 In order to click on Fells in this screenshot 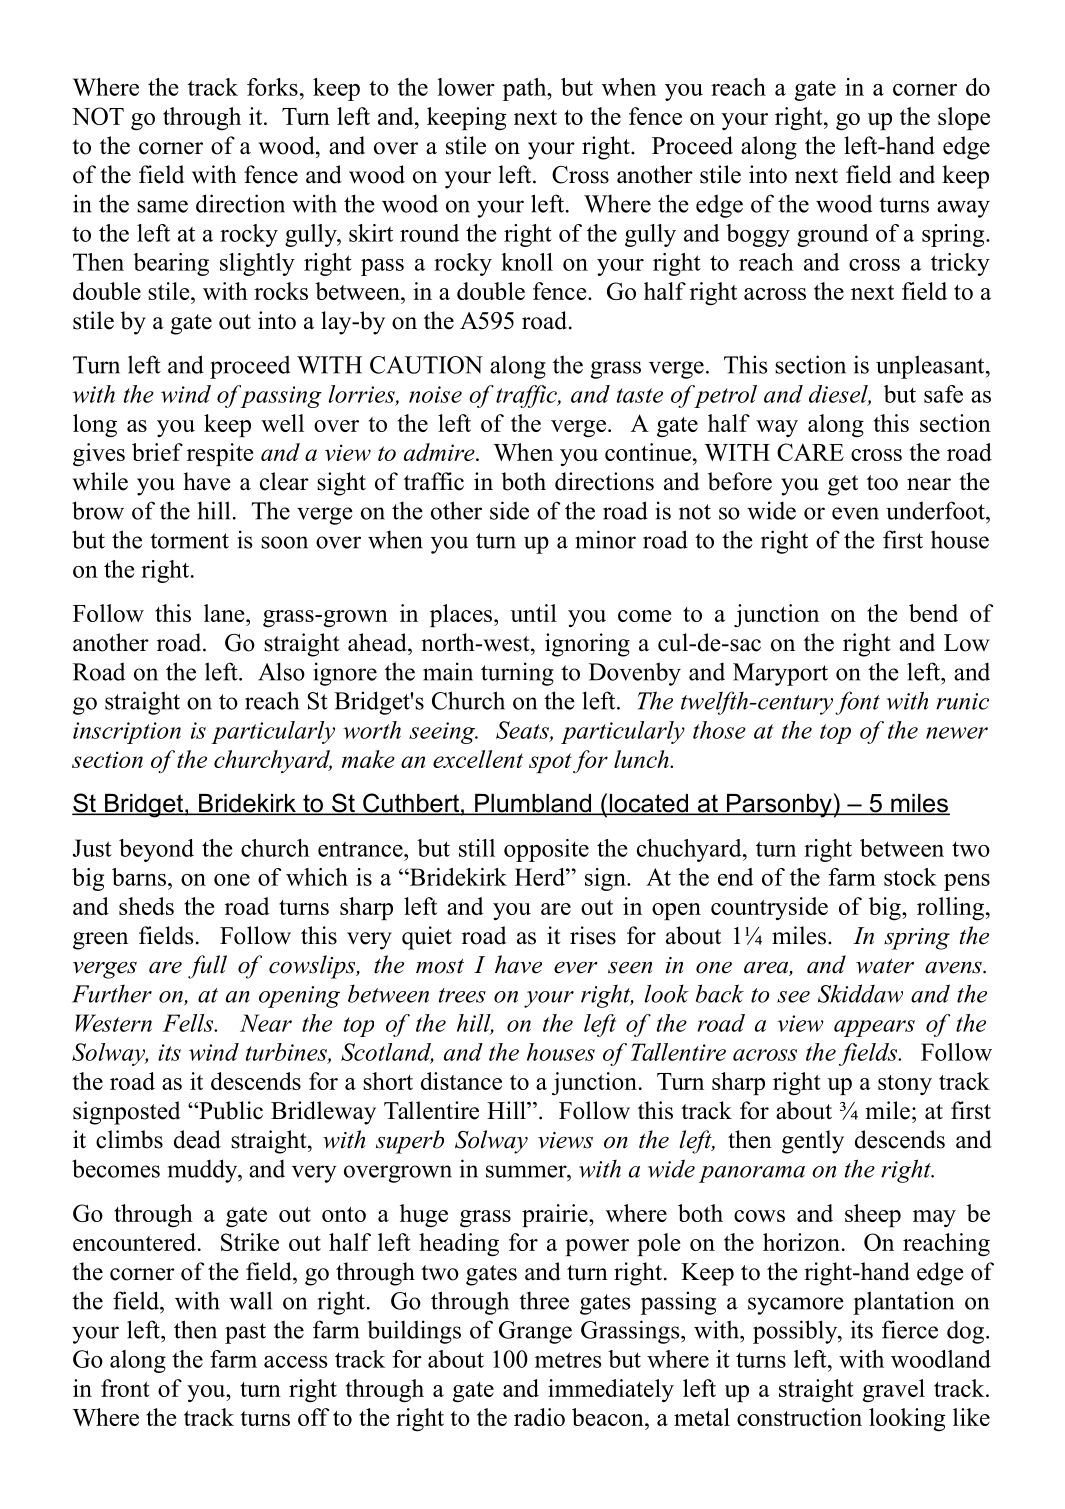, I will do `click(189, 1023)`.
